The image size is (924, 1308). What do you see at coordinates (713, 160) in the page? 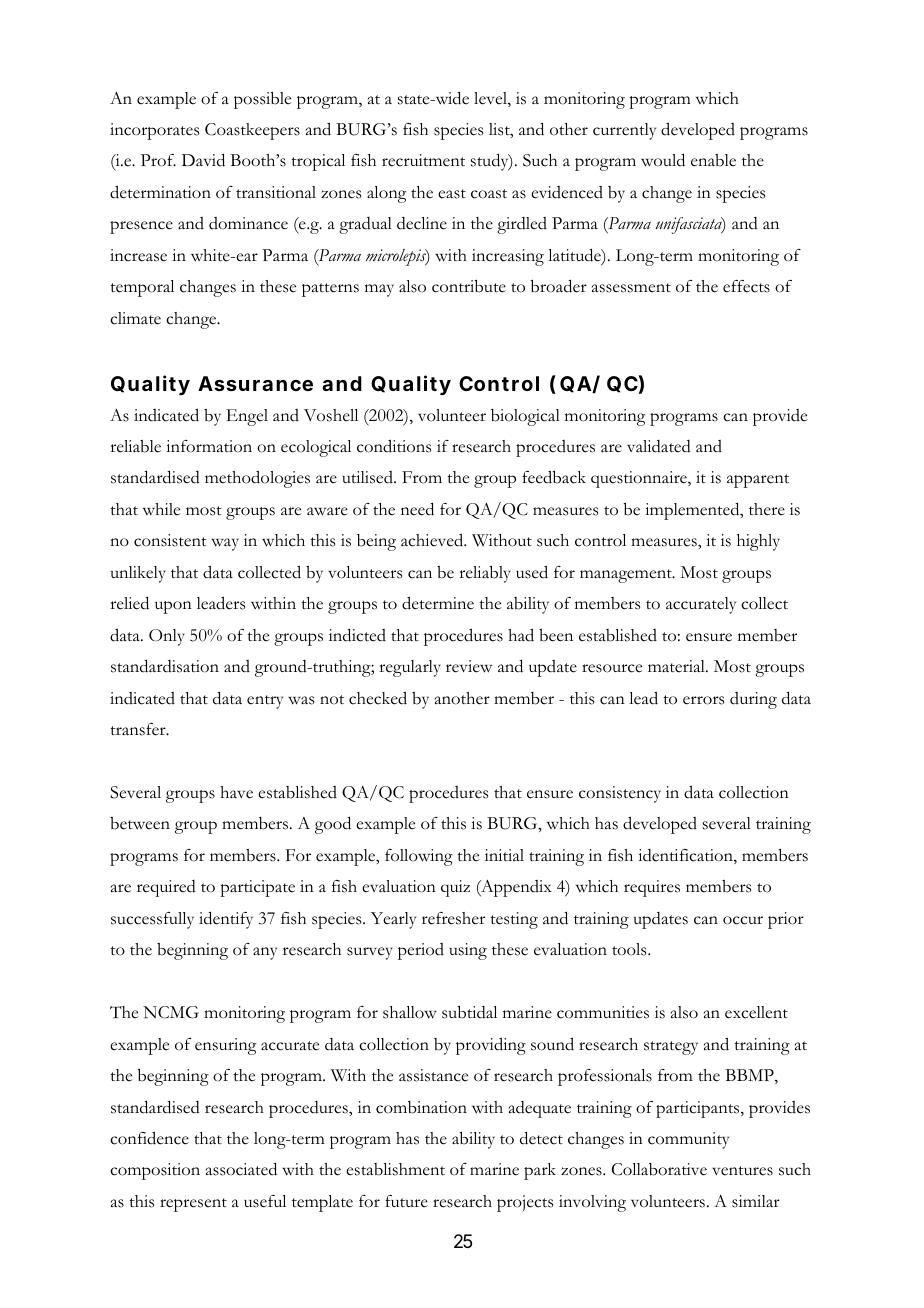
I see `enable` at bounding box center [713, 160].
